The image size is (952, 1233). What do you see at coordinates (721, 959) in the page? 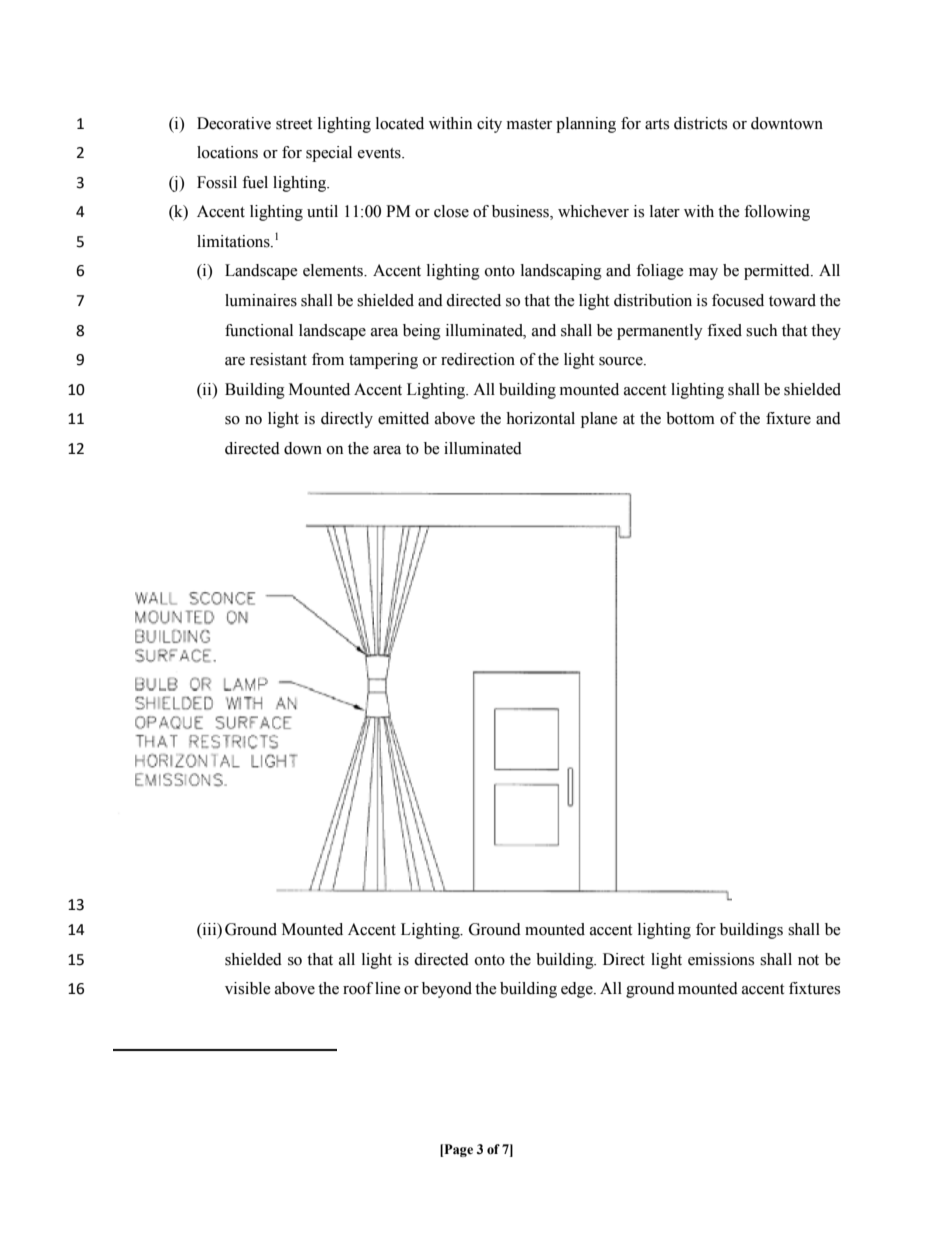
I see `emissions` at bounding box center [721, 959].
